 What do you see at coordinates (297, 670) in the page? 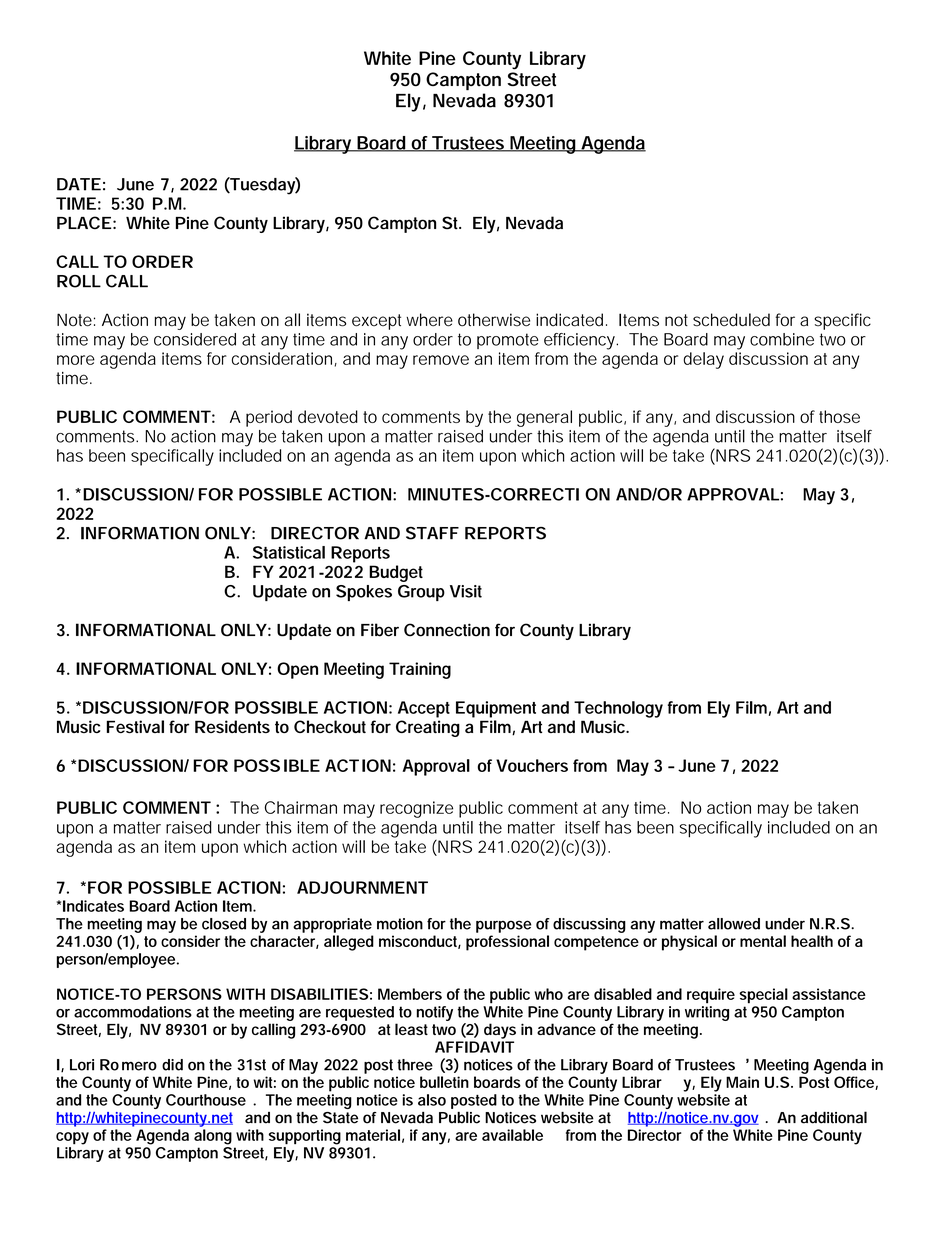
I see `Open` at bounding box center [297, 670].
